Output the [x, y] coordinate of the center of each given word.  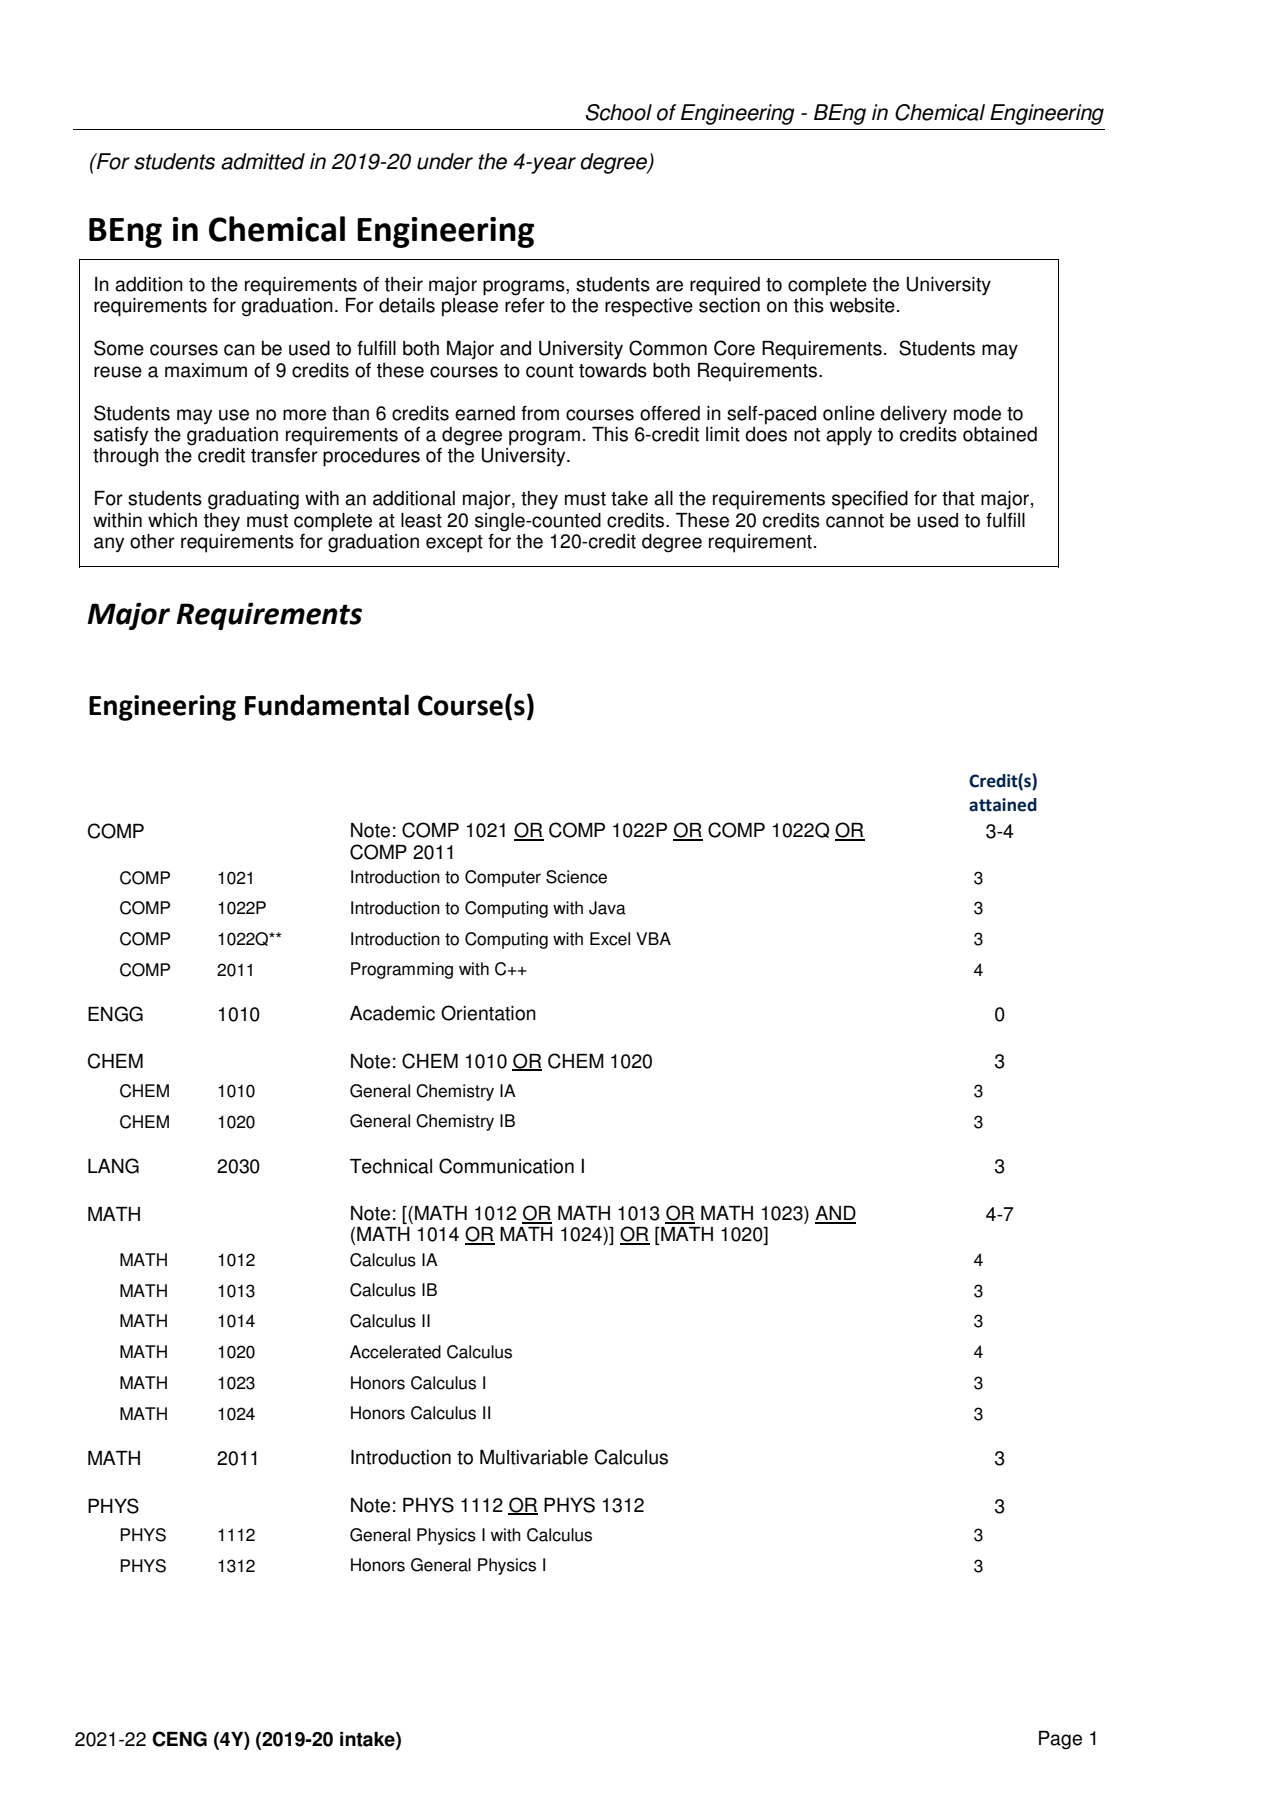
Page [1060, 1740]
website [862, 305]
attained [1003, 805]
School [619, 112]
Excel [610, 939]
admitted [263, 161]
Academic [392, 1013]
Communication [506, 1166]
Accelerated [395, 1352]
